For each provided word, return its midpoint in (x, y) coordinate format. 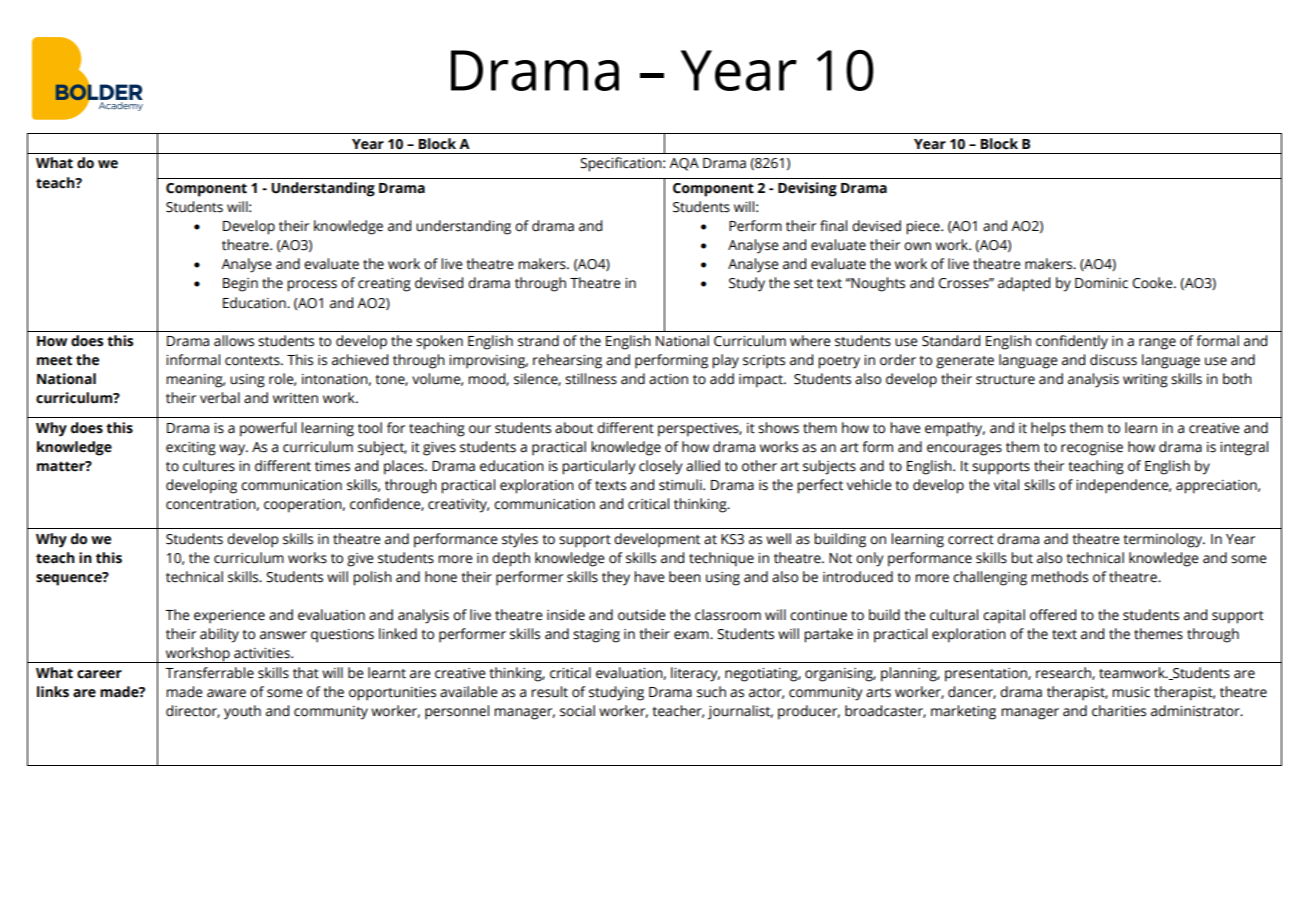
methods (1059, 577)
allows (234, 341)
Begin (240, 285)
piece (924, 228)
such (711, 692)
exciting (191, 449)
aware (226, 693)
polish (372, 578)
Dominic (1101, 283)
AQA (684, 164)
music (1131, 692)
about (574, 428)
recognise (1092, 449)
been (685, 577)
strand (538, 341)
